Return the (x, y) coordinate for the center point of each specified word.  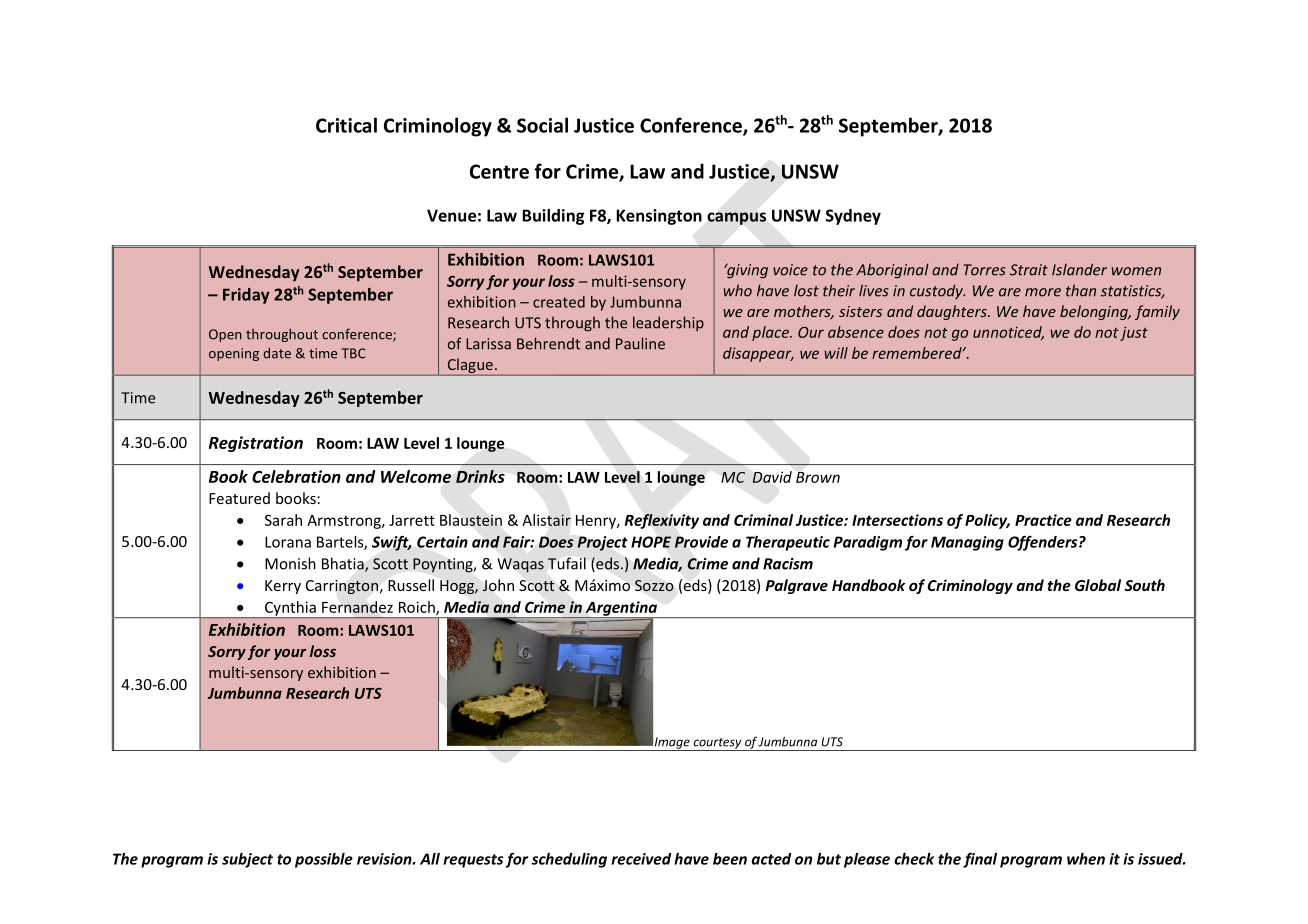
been (730, 859)
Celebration (296, 476)
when (1086, 859)
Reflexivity (662, 521)
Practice (1043, 520)
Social (542, 125)
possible (324, 860)
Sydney (853, 217)
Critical (346, 125)
